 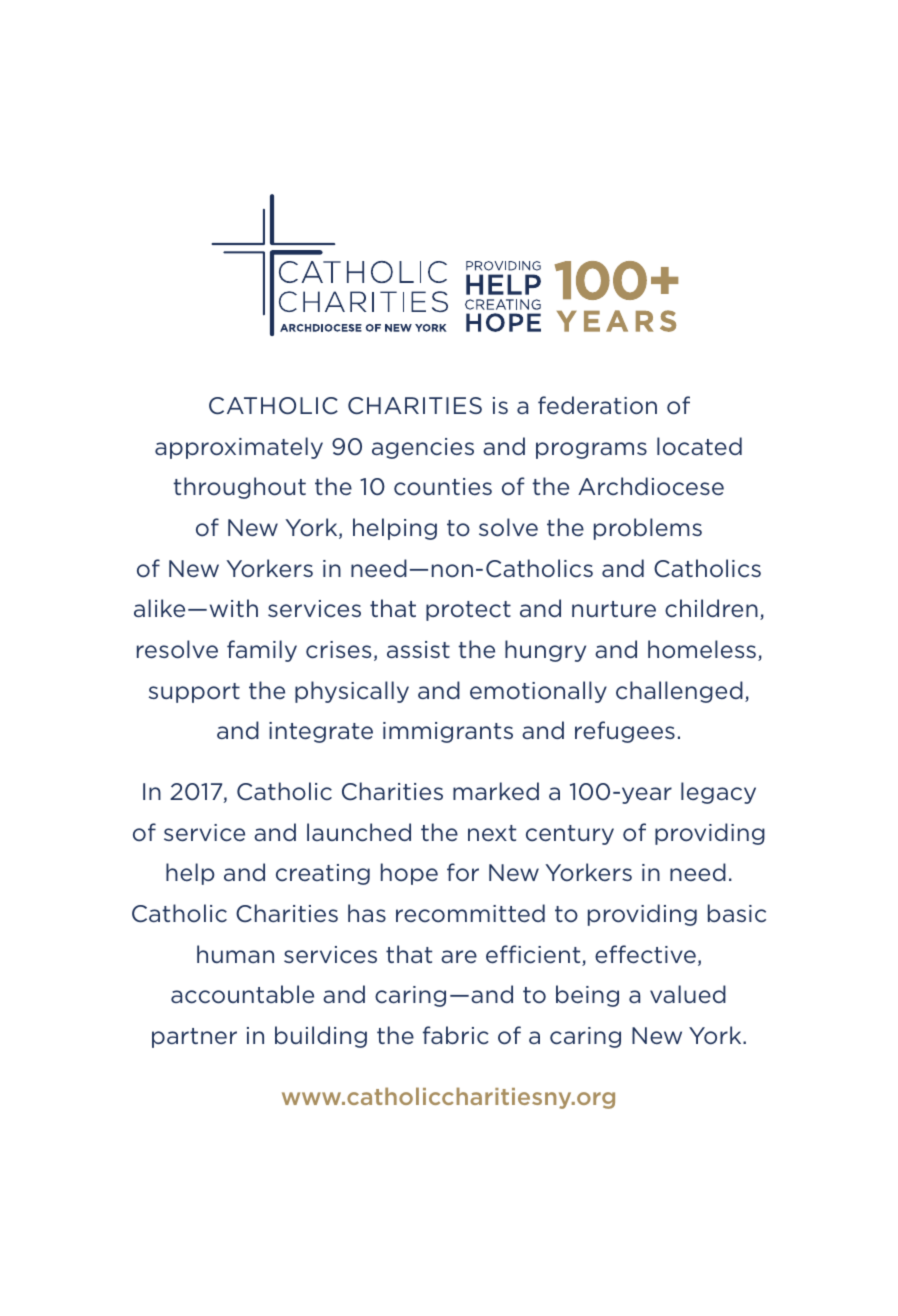 What do you see at coordinates (468, 611) in the screenshot?
I see `protect` at bounding box center [468, 611].
